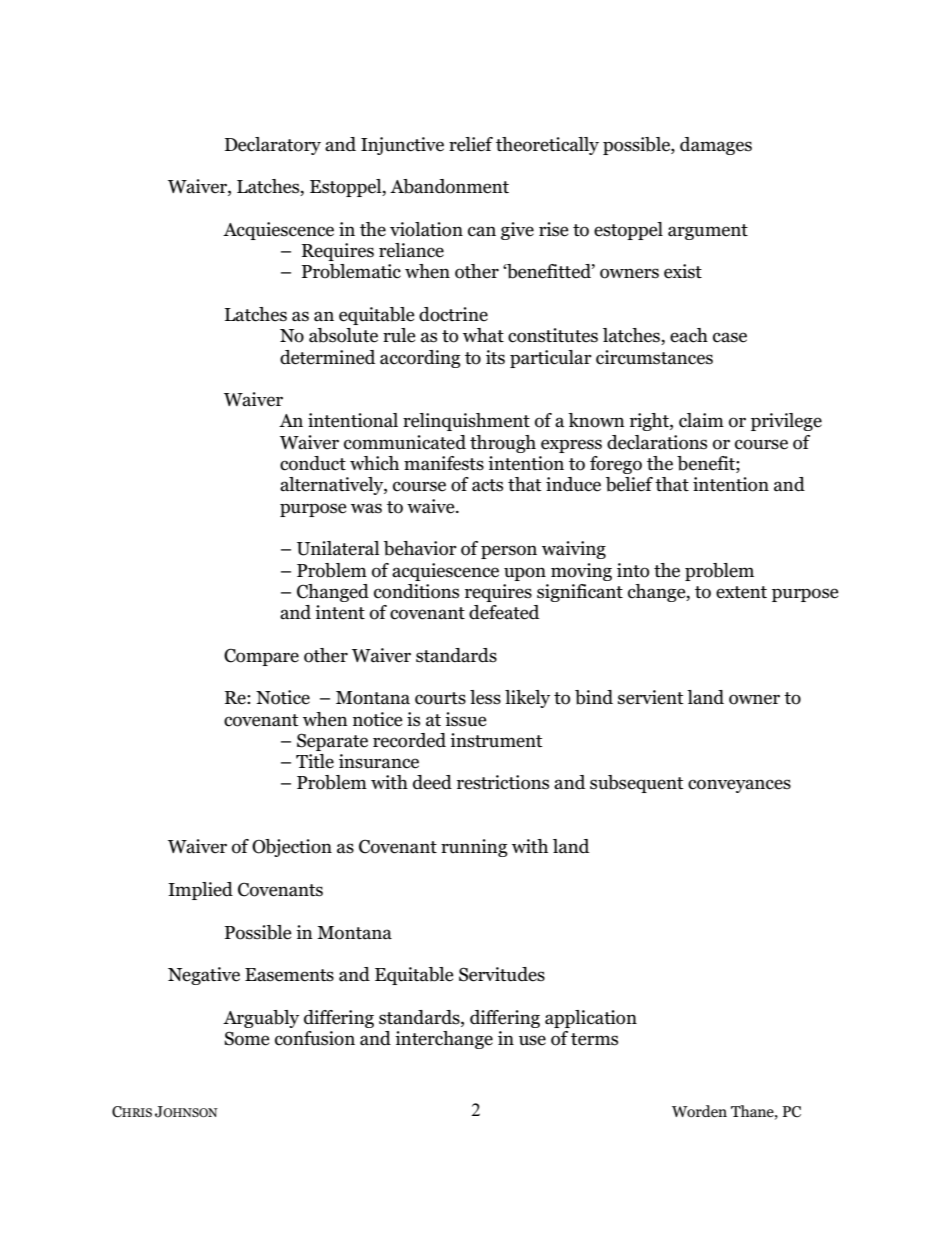 This document has height=1233, width=952. Describe the element at coordinates (716, 146) in the document. I see `damages` at that location.
